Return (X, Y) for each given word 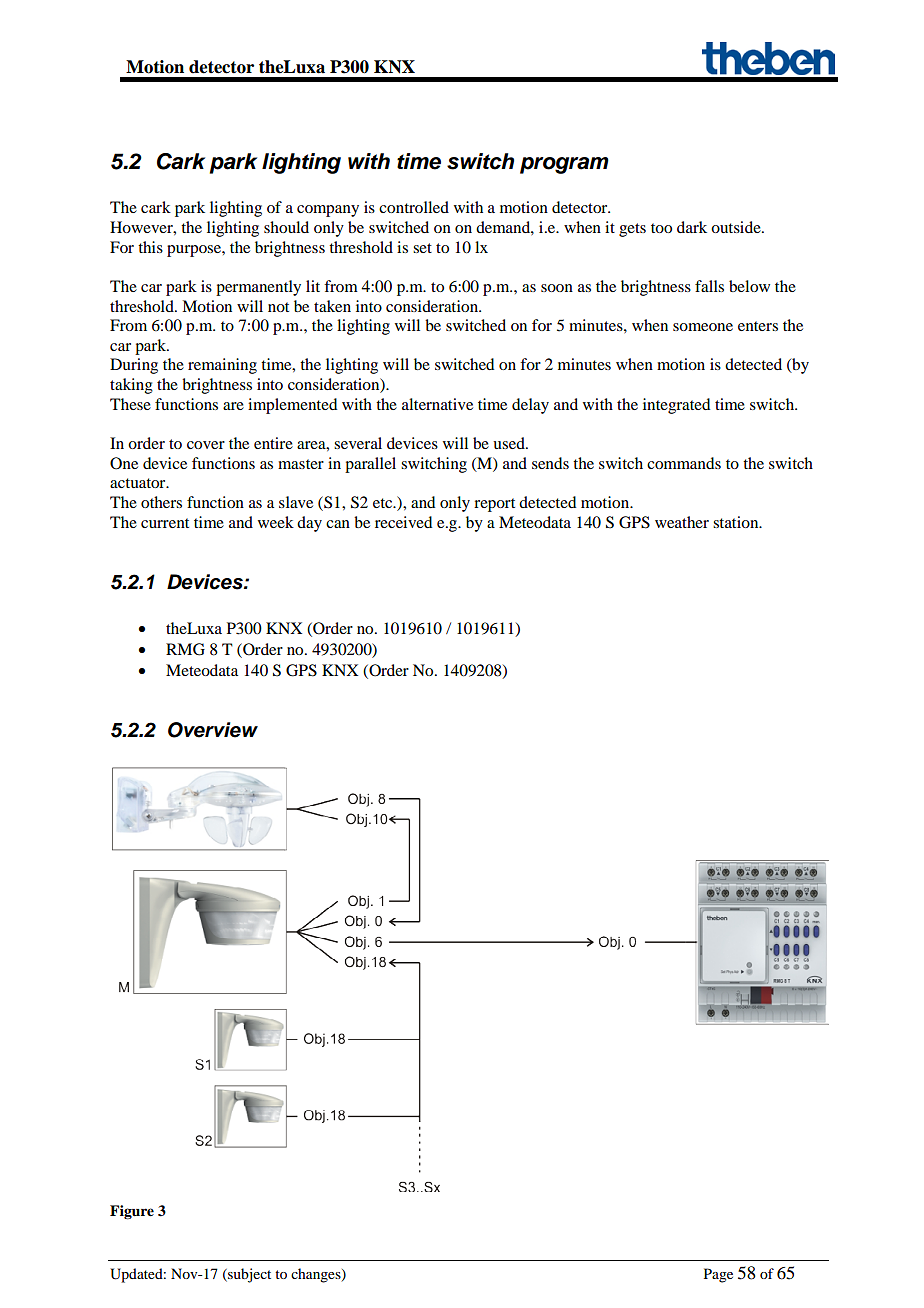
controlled (414, 207)
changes (317, 1275)
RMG (185, 649)
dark (692, 227)
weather (682, 522)
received (403, 522)
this (150, 247)
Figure (132, 1212)
